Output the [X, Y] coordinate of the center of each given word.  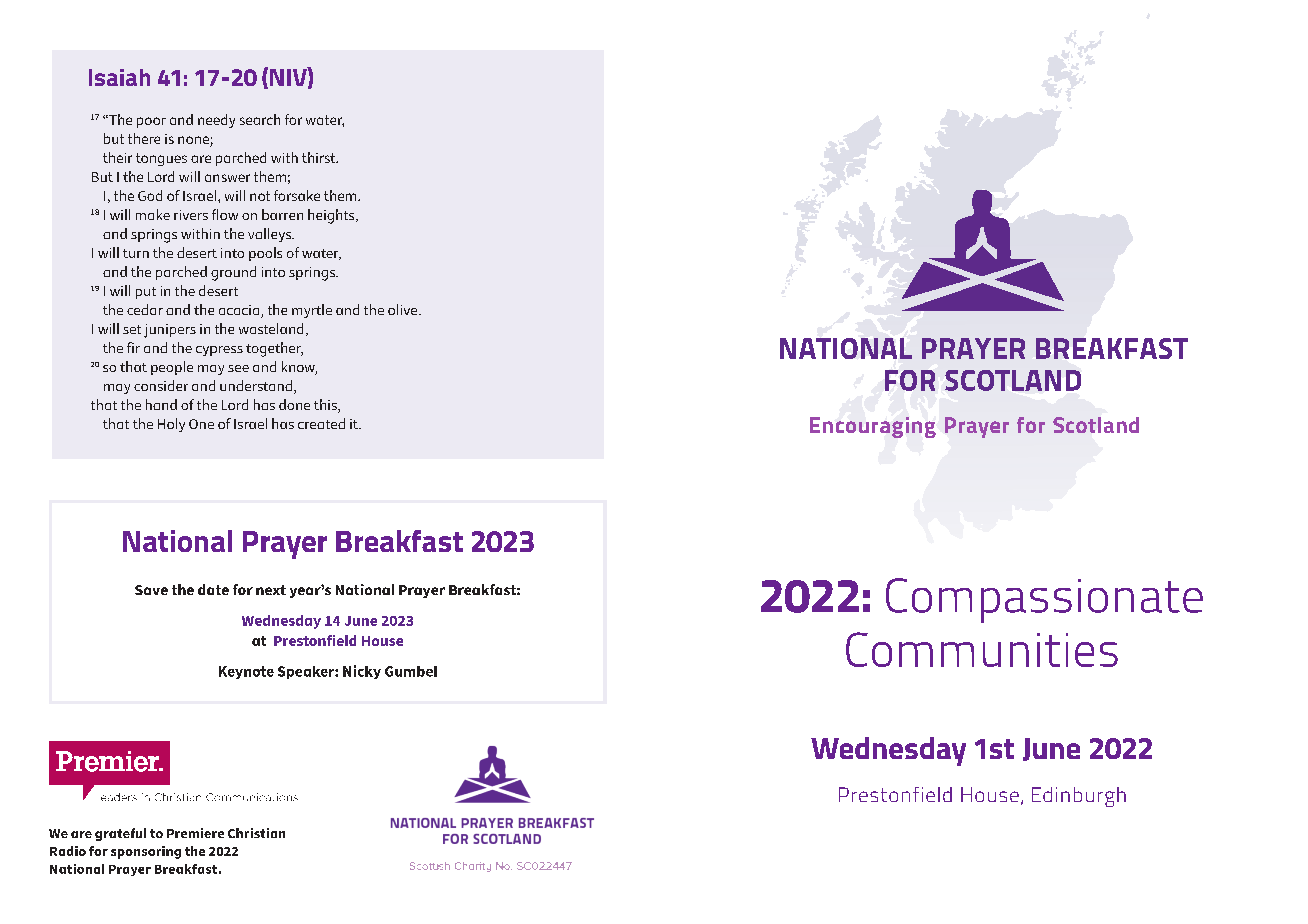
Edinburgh [1079, 797]
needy [216, 121]
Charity [473, 867]
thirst [320, 157]
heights [332, 216]
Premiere [195, 833]
